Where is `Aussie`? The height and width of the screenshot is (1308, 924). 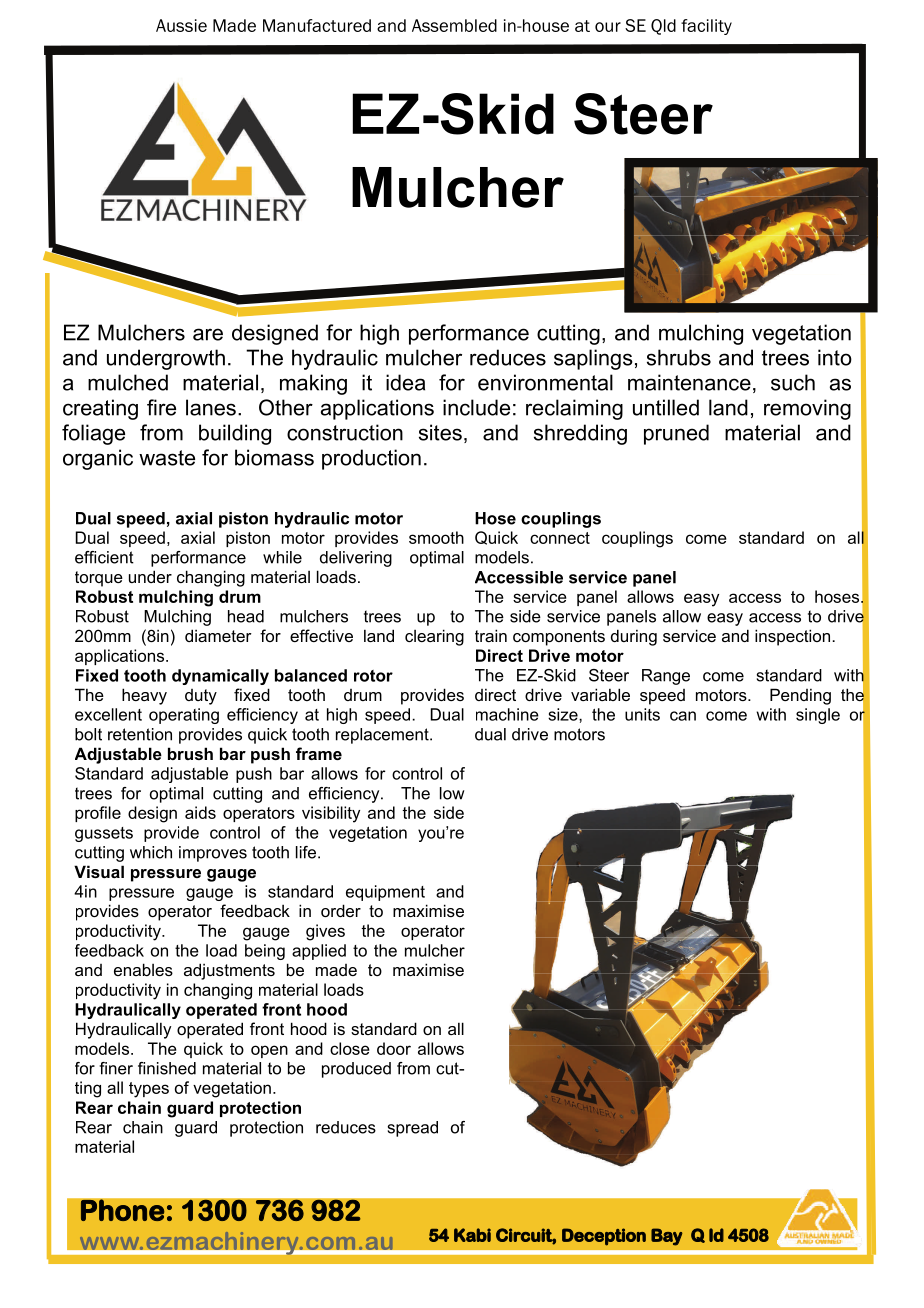 Aussie is located at coordinates (181, 25).
